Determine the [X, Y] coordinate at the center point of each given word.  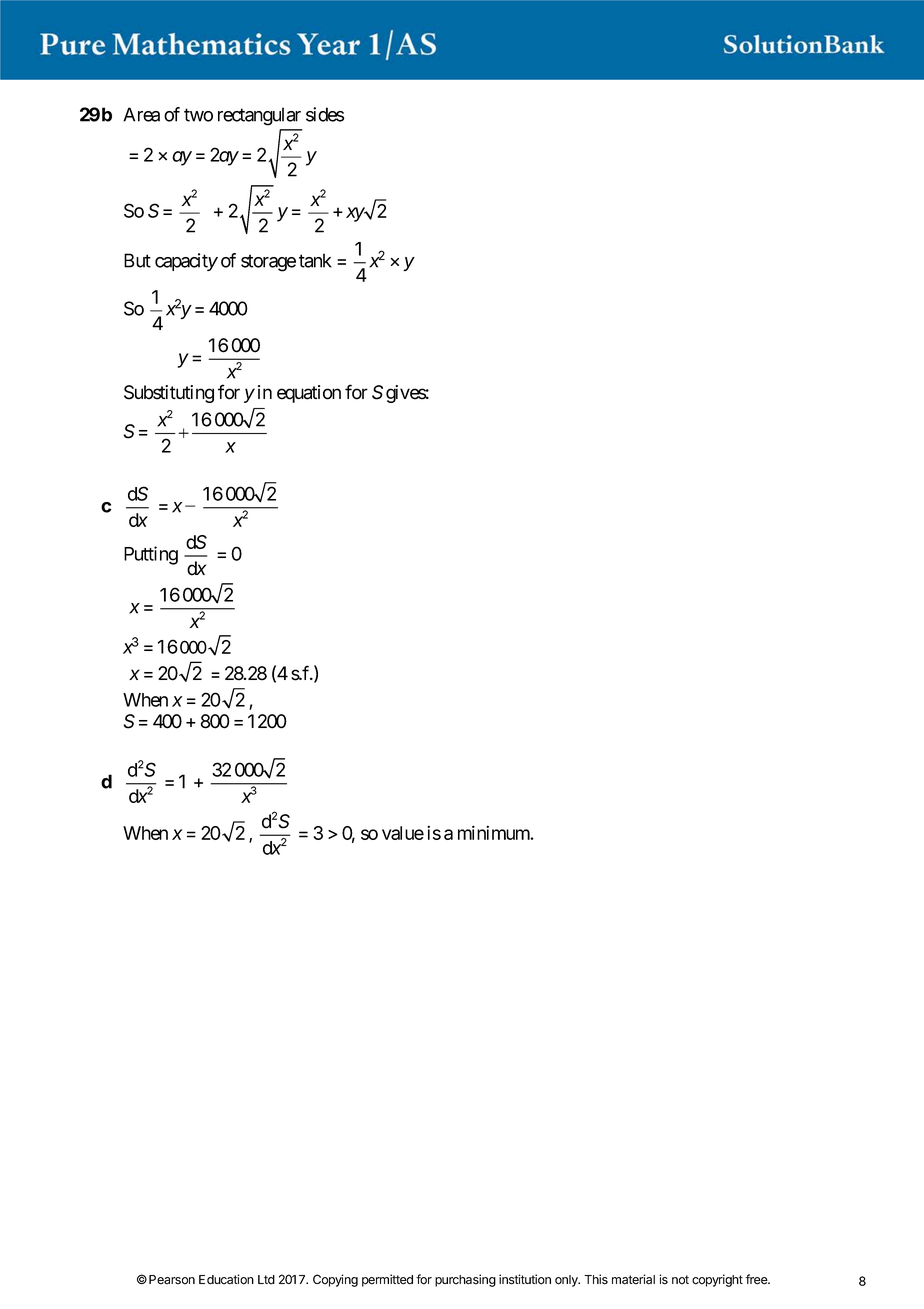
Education [226, 1279]
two [198, 115]
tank [315, 260]
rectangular [259, 116]
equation [309, 394]
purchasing [465, 1280]
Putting [151, 555]
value [403, 833]
